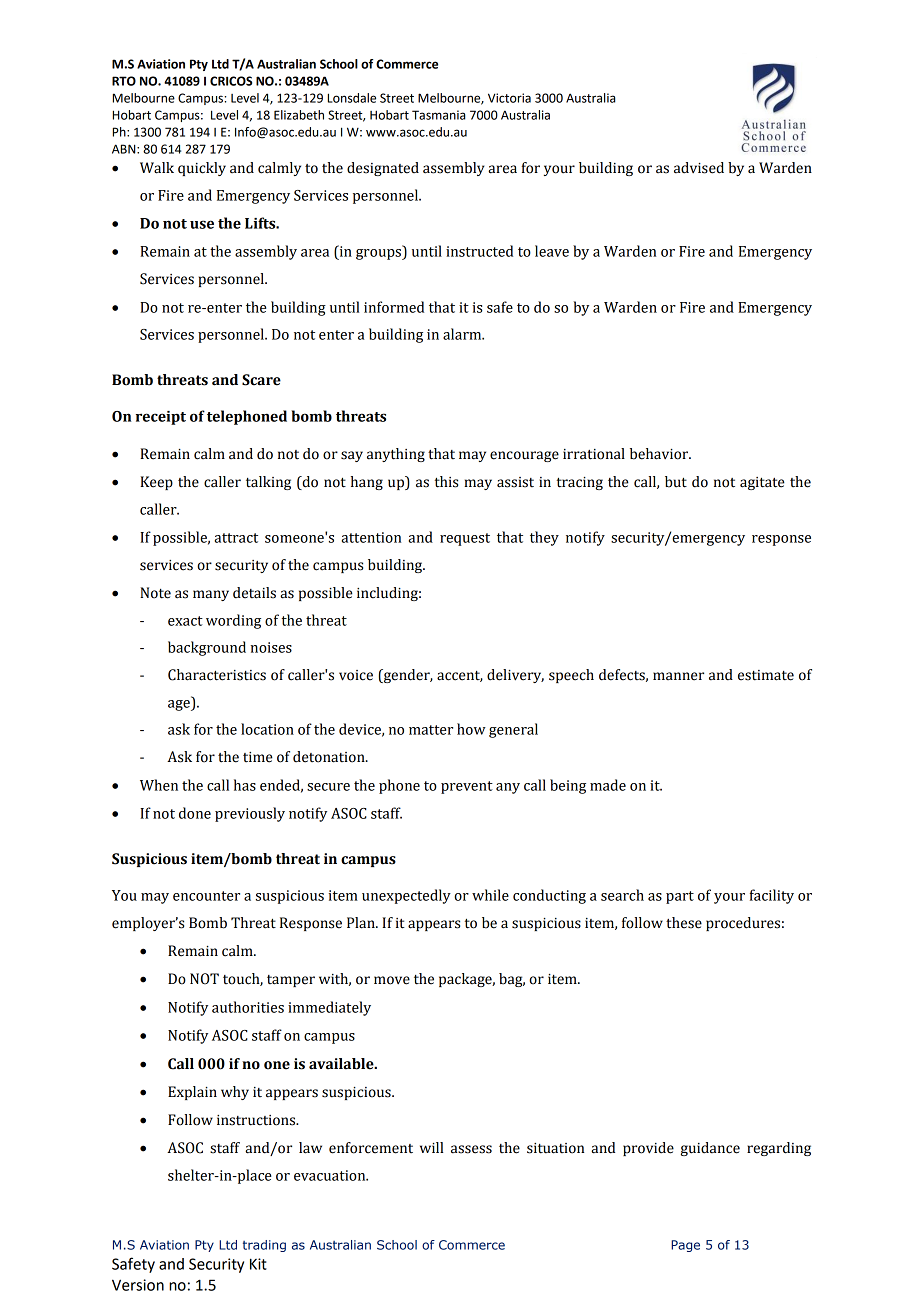 The height and width of the page is (1308, 924). What do you see at coordinates (396, 455) in the page?
I see `anything` at bounding box center [396, 455].
